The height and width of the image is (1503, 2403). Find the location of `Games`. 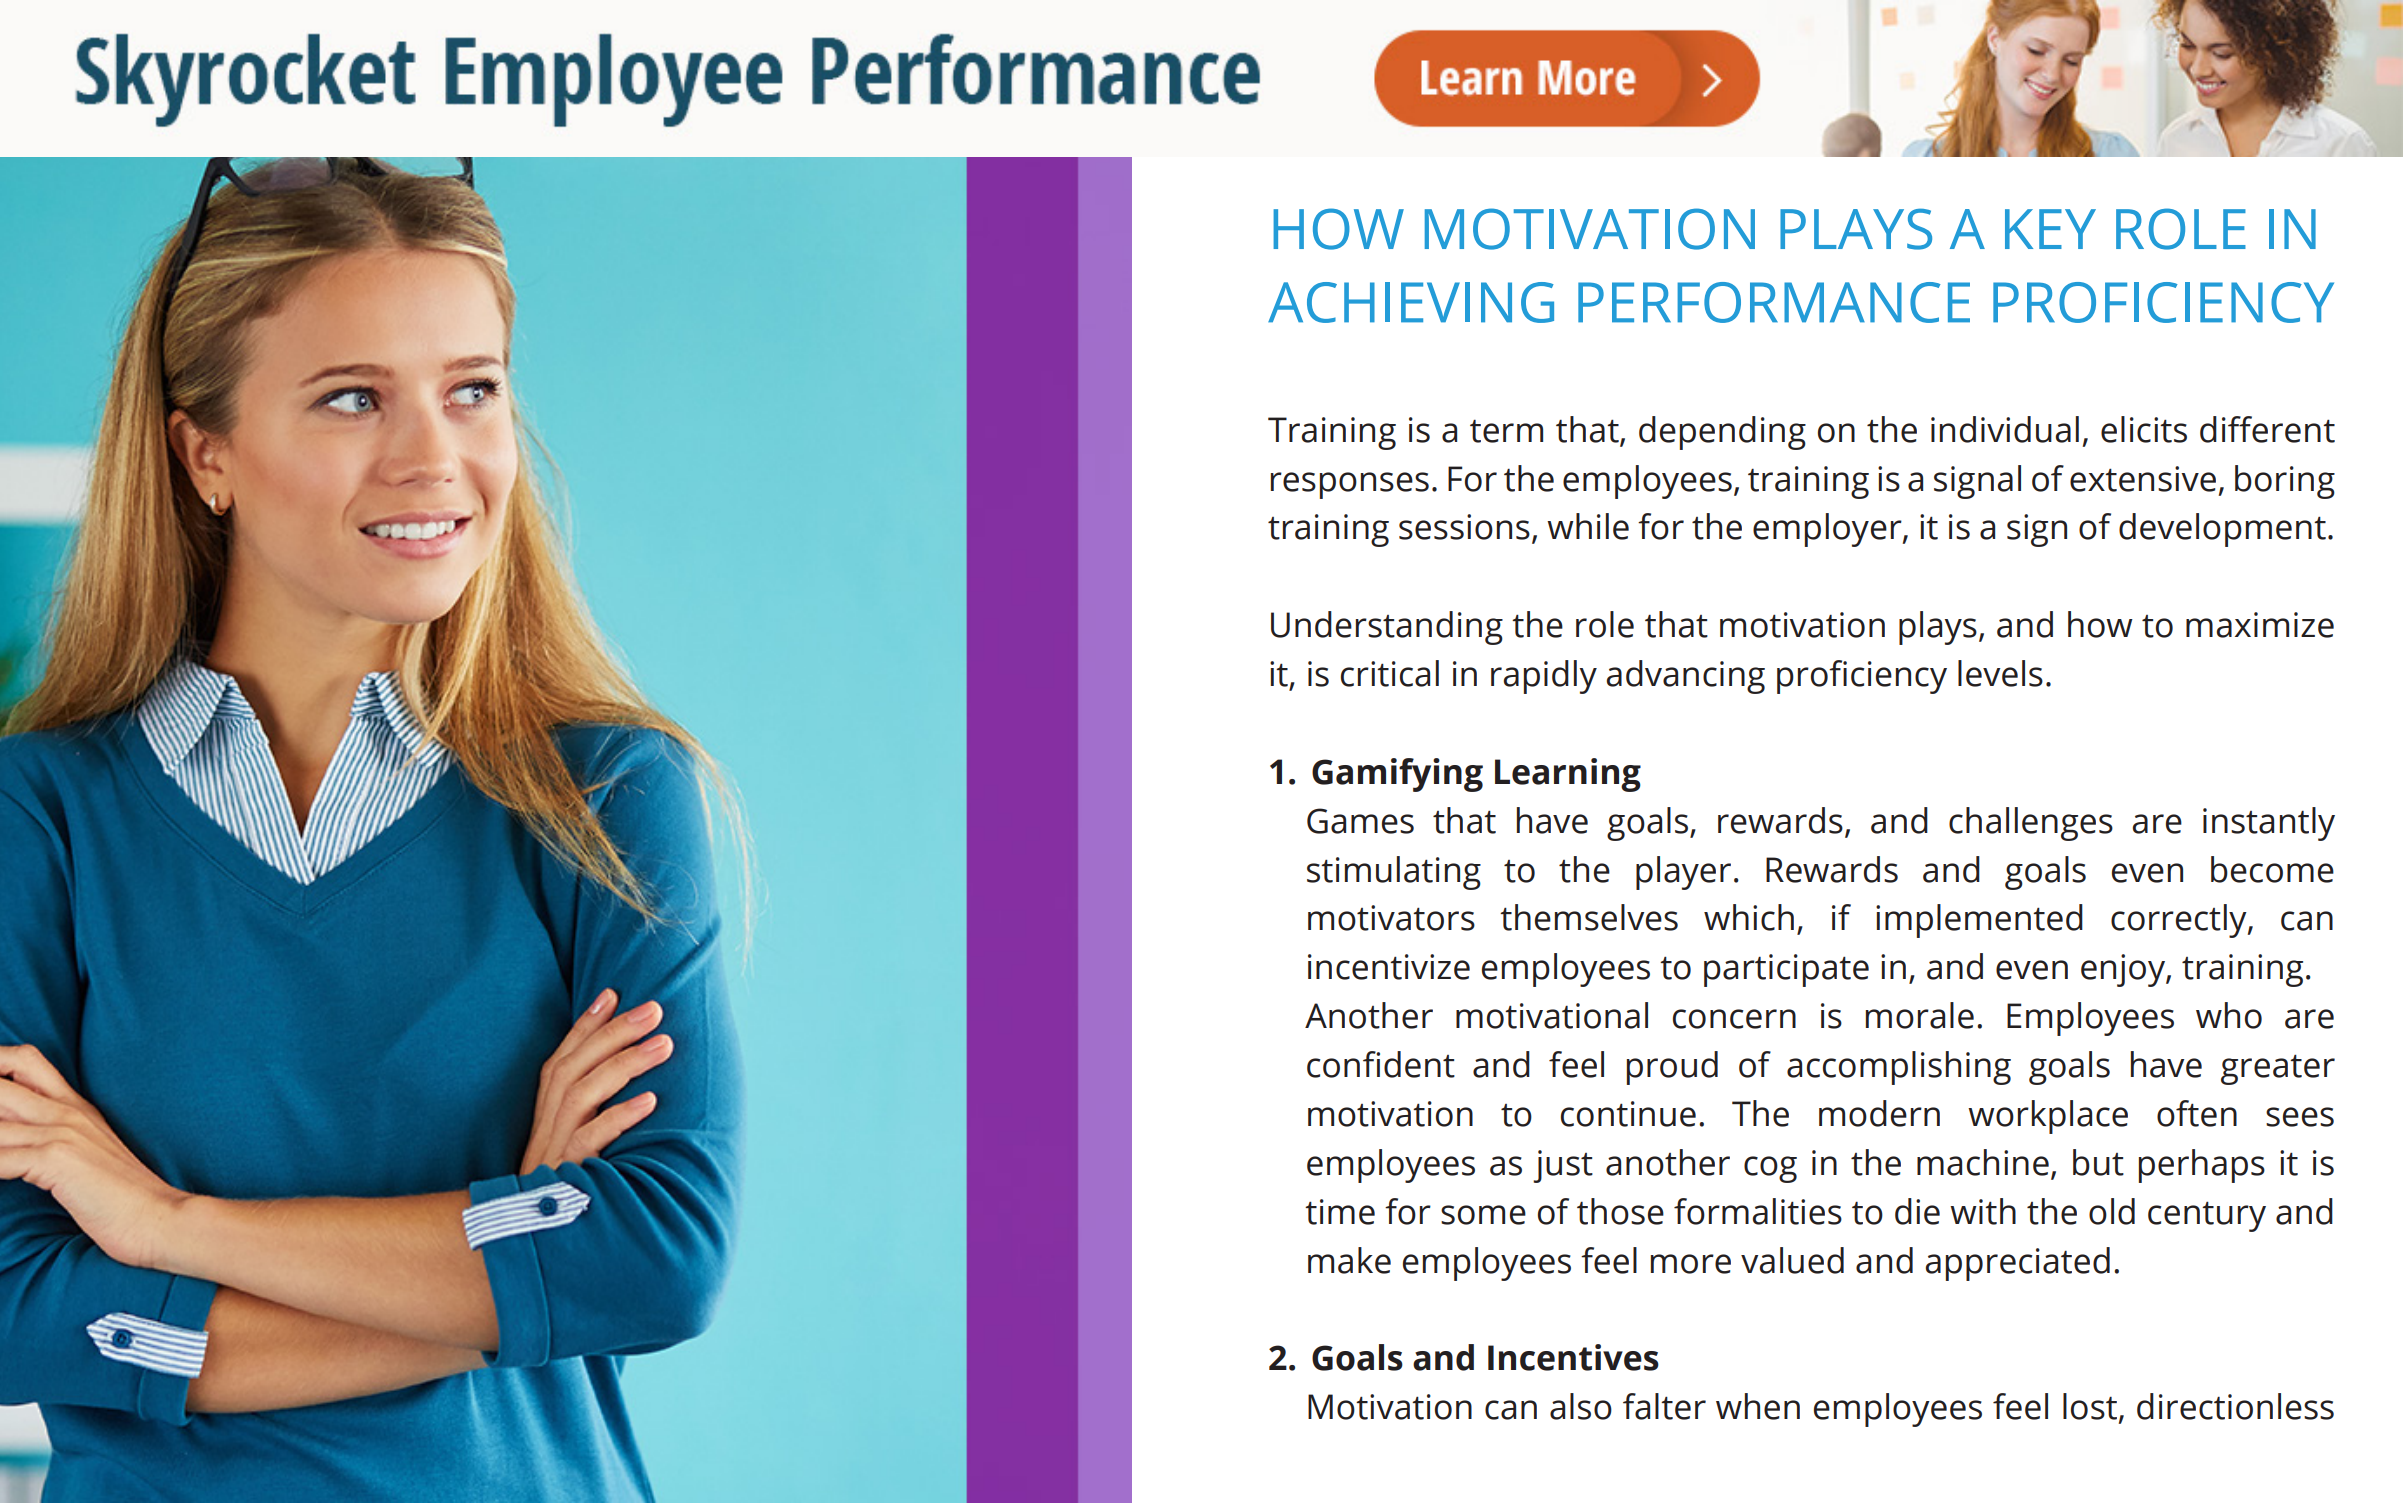

Games is located at coordinates (1360, 821).
